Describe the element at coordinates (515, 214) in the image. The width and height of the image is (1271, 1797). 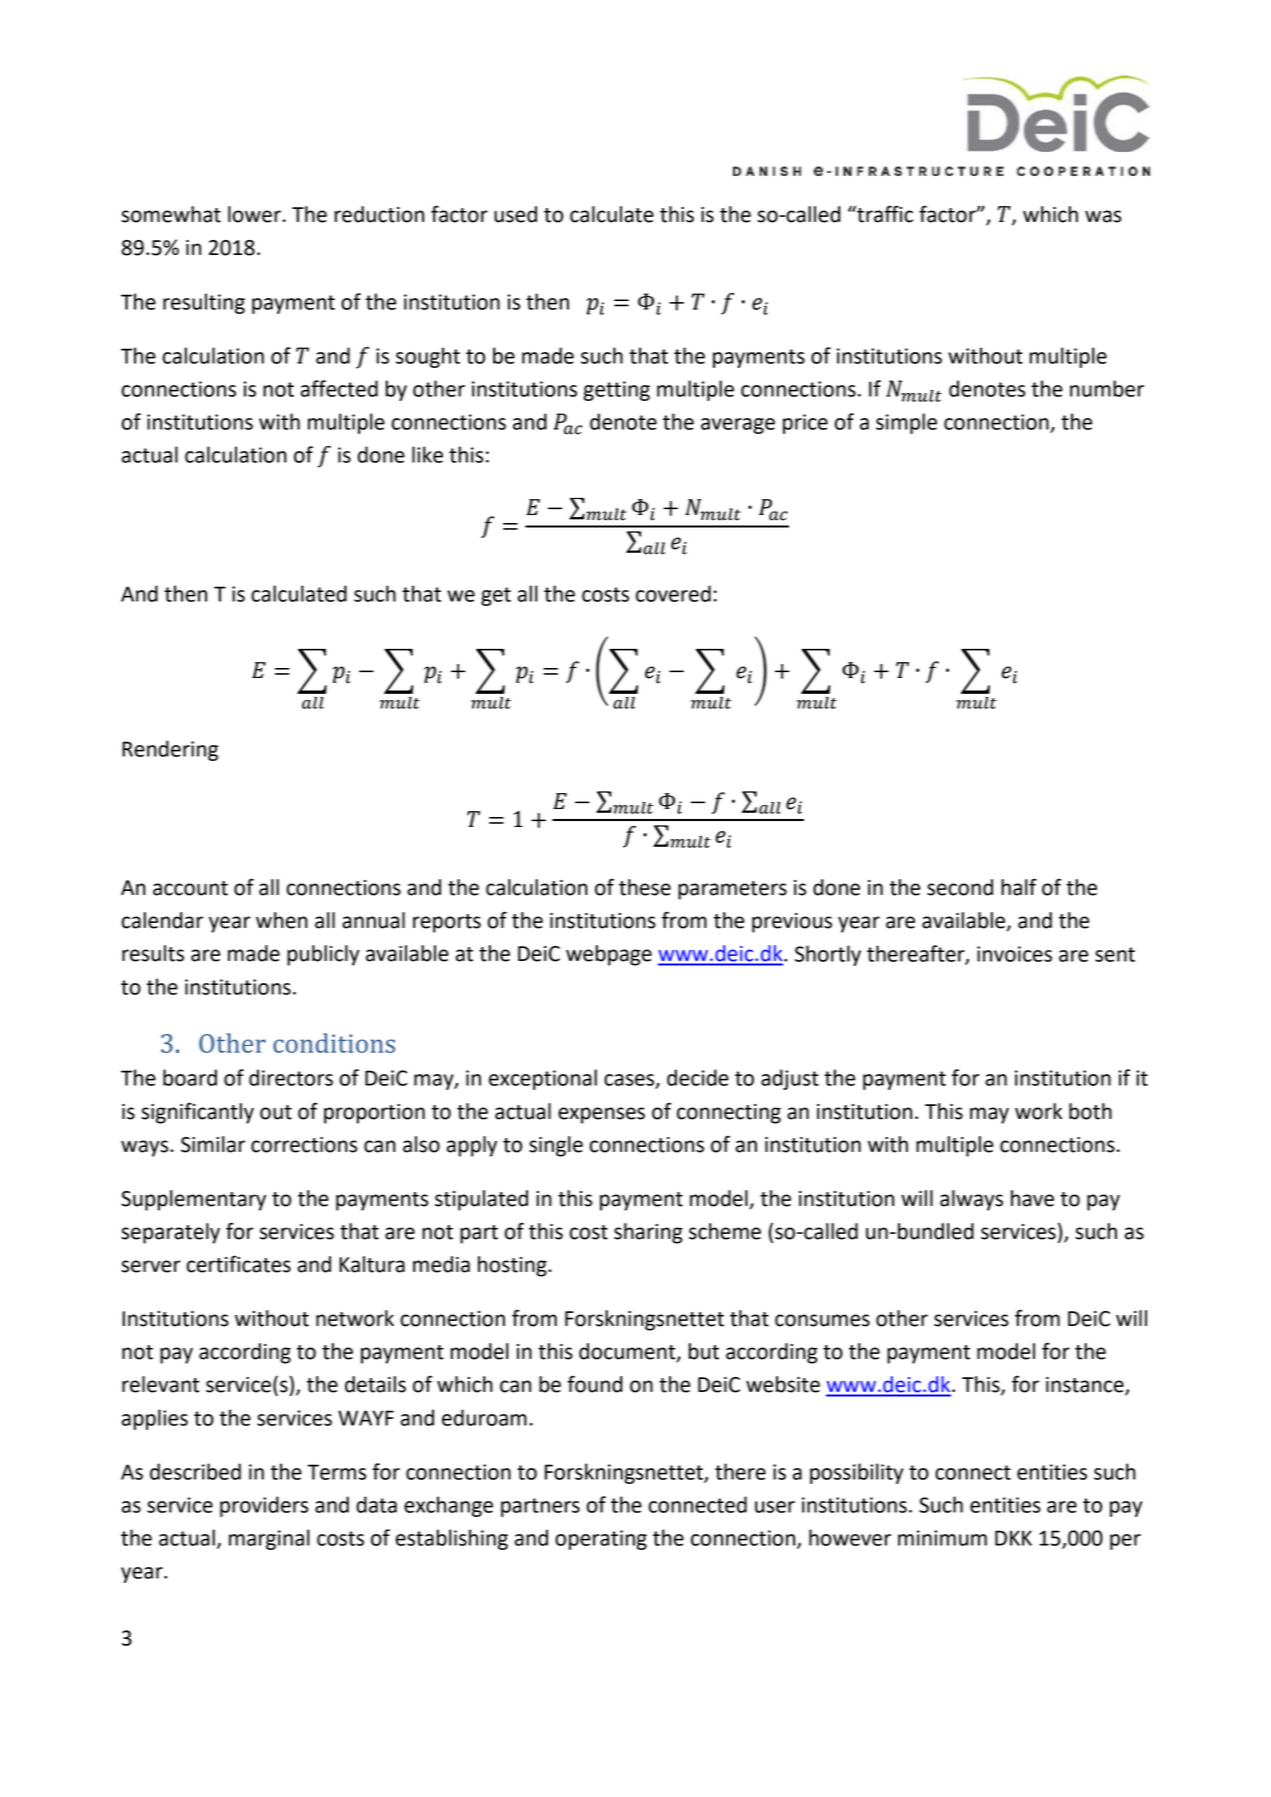
I see `used` at that location.
